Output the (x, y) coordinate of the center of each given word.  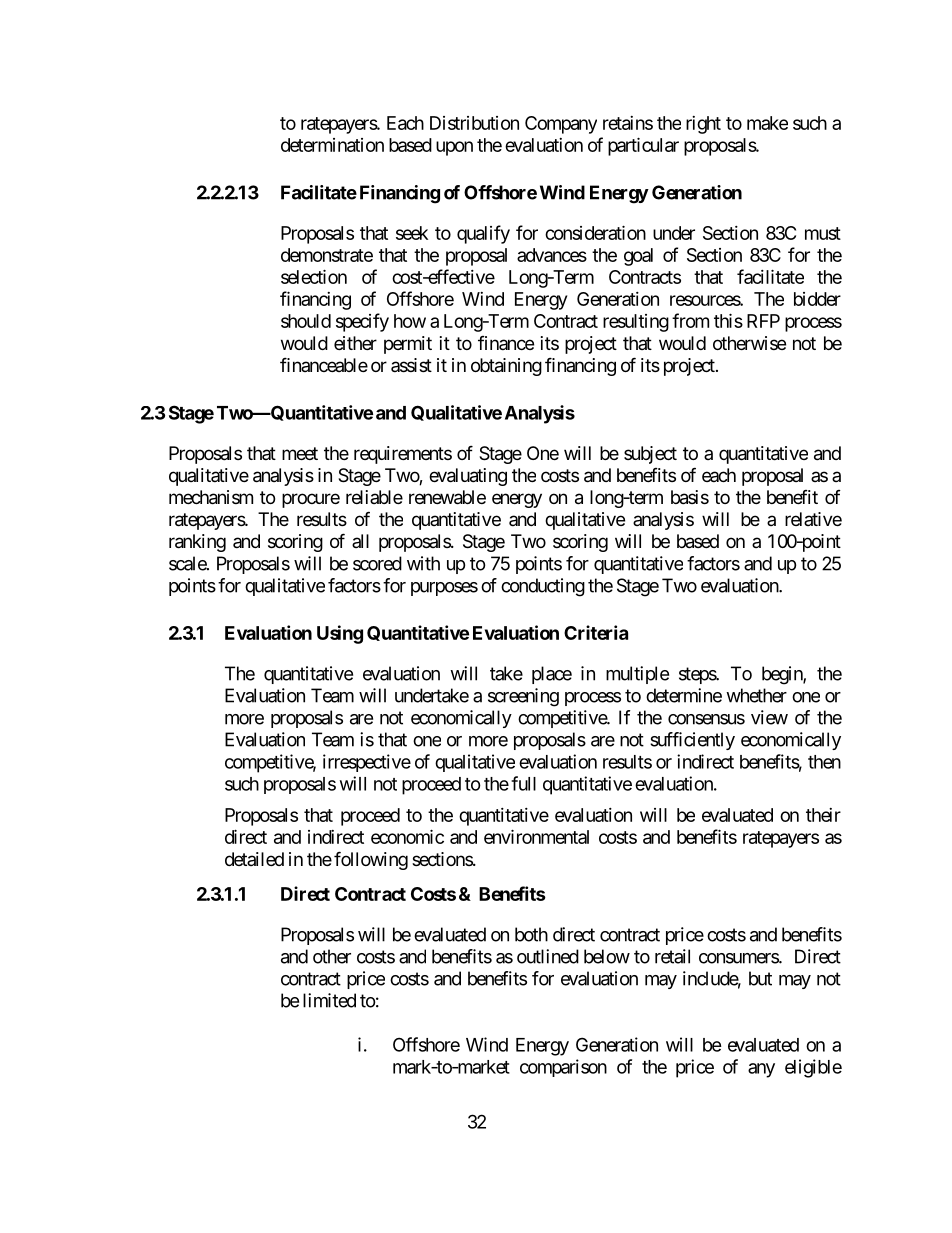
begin (783, 675)
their (823, 815)
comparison (563, 1068)
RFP (763, 321)
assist (411, 365)
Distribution (474, 123)
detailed (254, 859)
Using (340, 634)
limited (329, 1000)
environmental (536, 836)
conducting (543, 587)
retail (672, 956)
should (306, 321)
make (767, 123)
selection (314, 276)
